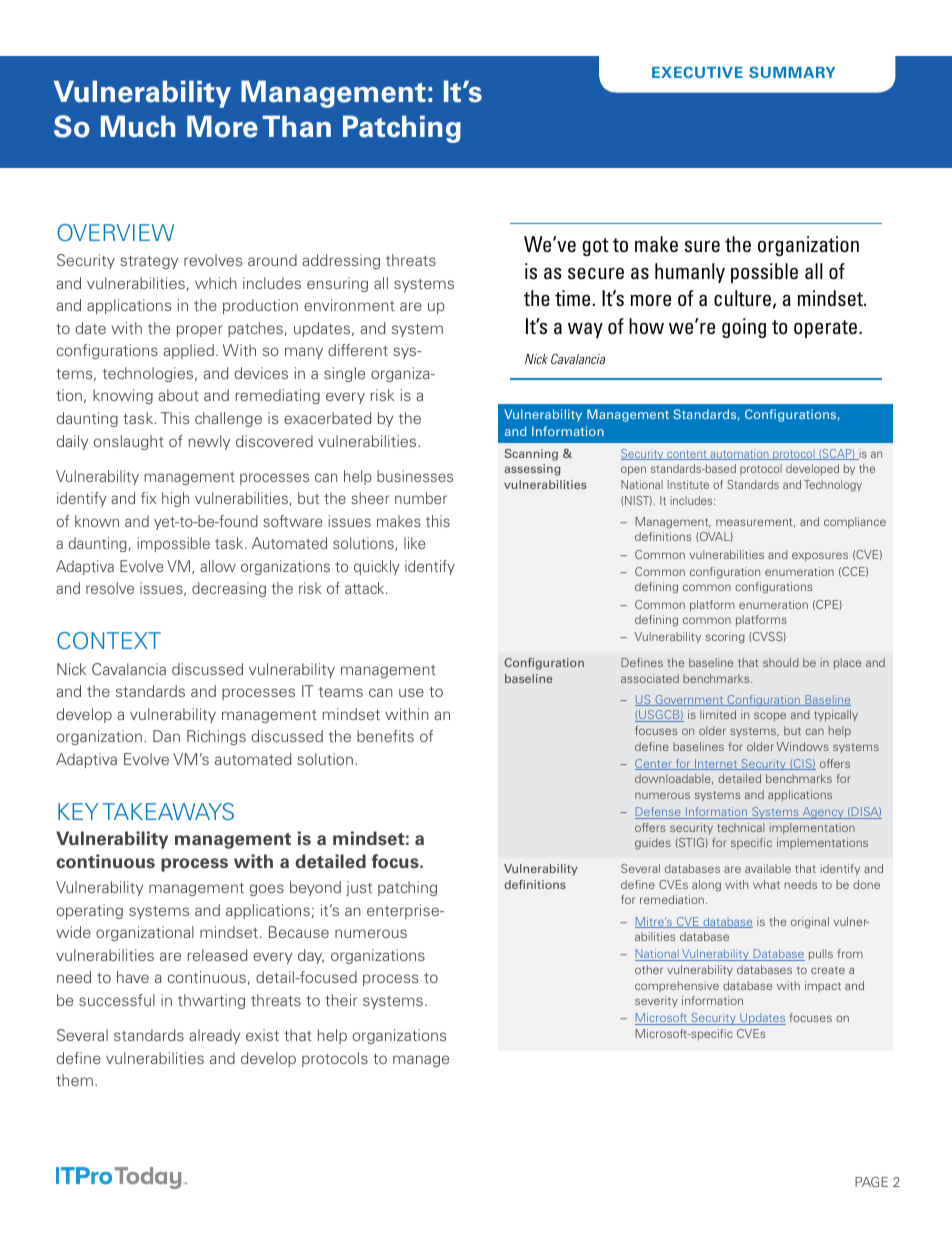  Describe the element at coordinates (138, 126) in the screenshot. I see `Much` at that location.
